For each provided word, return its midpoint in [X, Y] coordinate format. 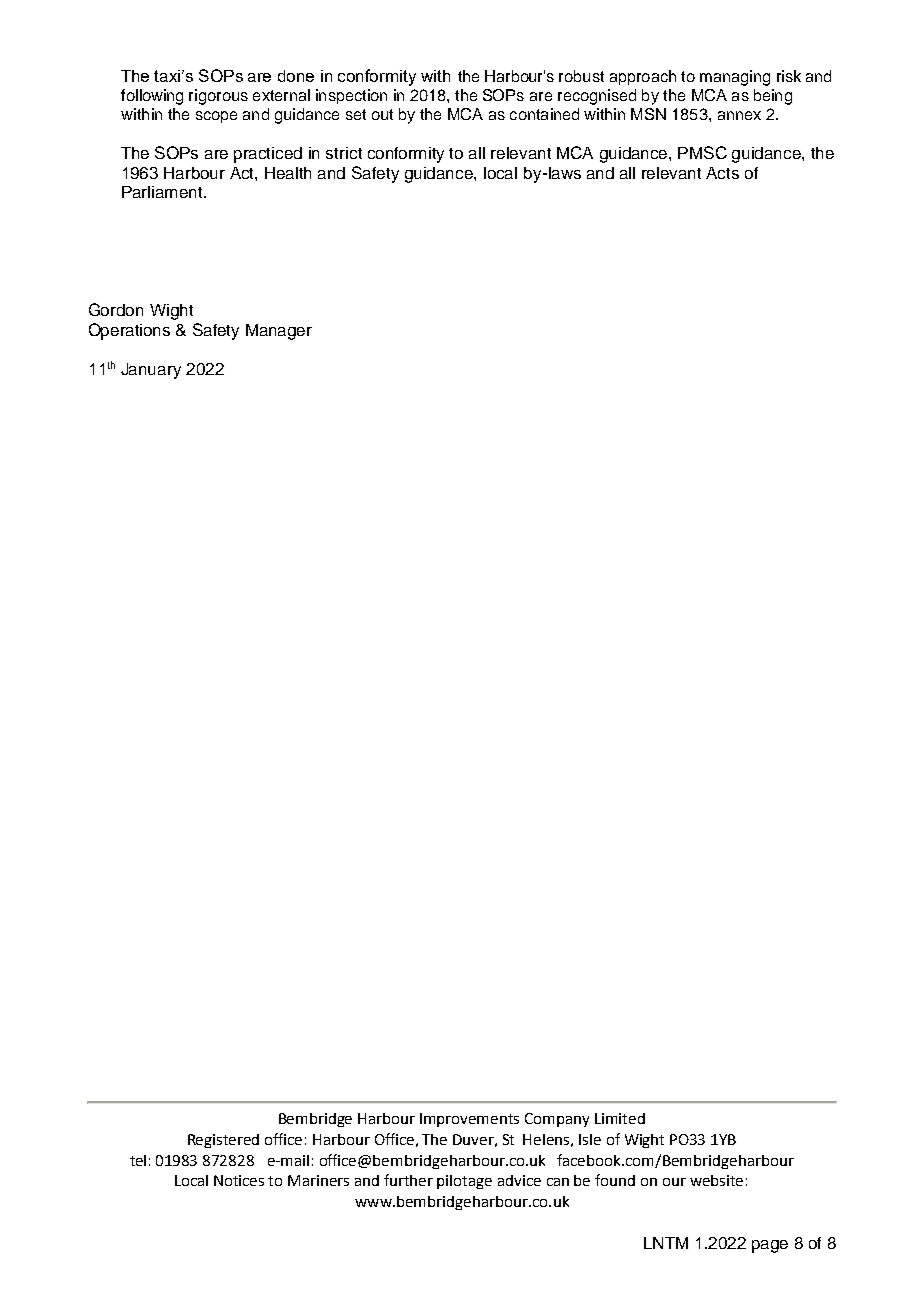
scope [216, 117]
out [382, 114]
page [770, 1246]
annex [739, 115]
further [408, 1180]
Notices [239, 1180]
